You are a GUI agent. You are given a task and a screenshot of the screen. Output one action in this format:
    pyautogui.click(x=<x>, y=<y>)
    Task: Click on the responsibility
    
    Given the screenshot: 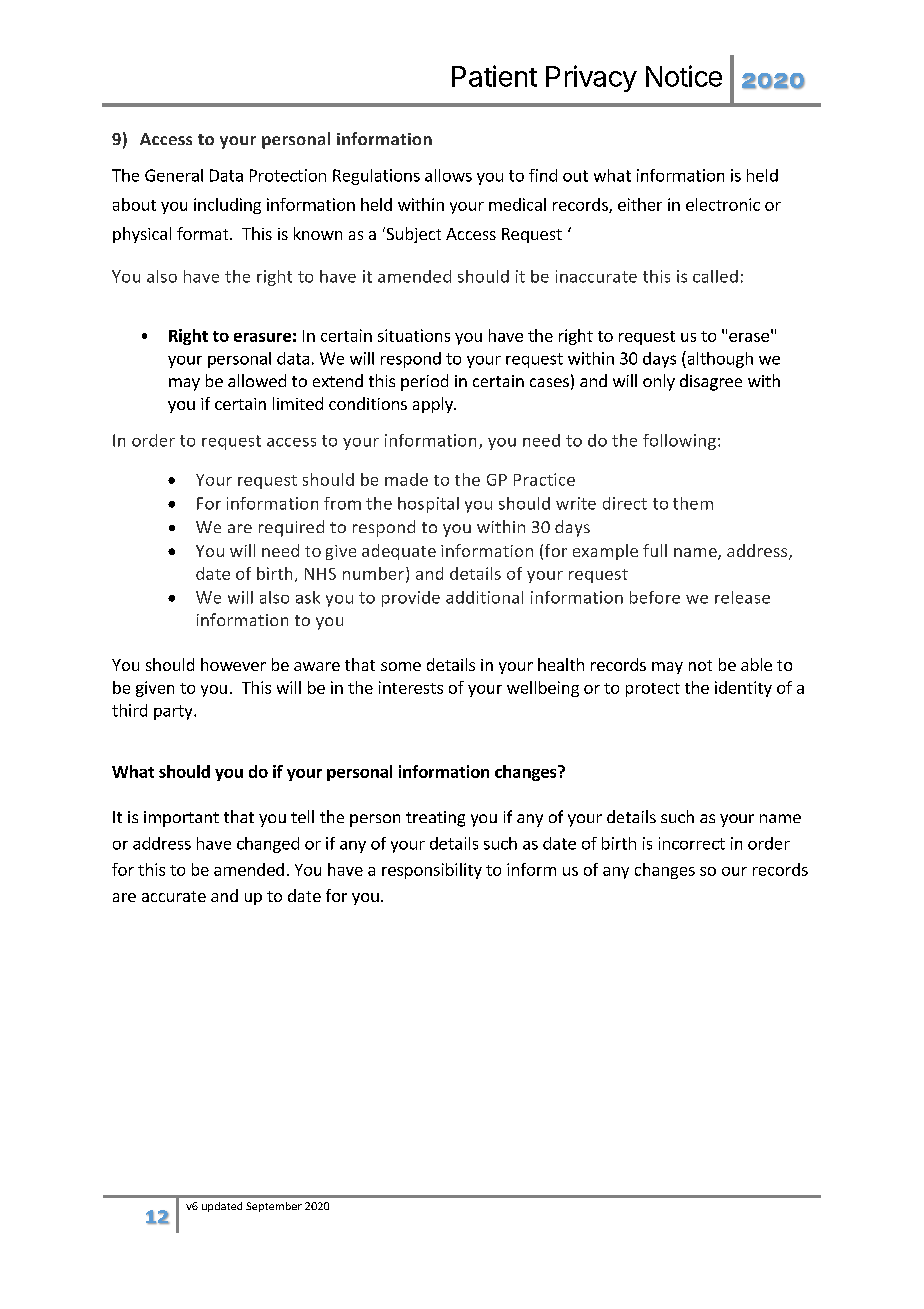 What is the action you would take?
    pyautogui.click(x=432, y=871)
